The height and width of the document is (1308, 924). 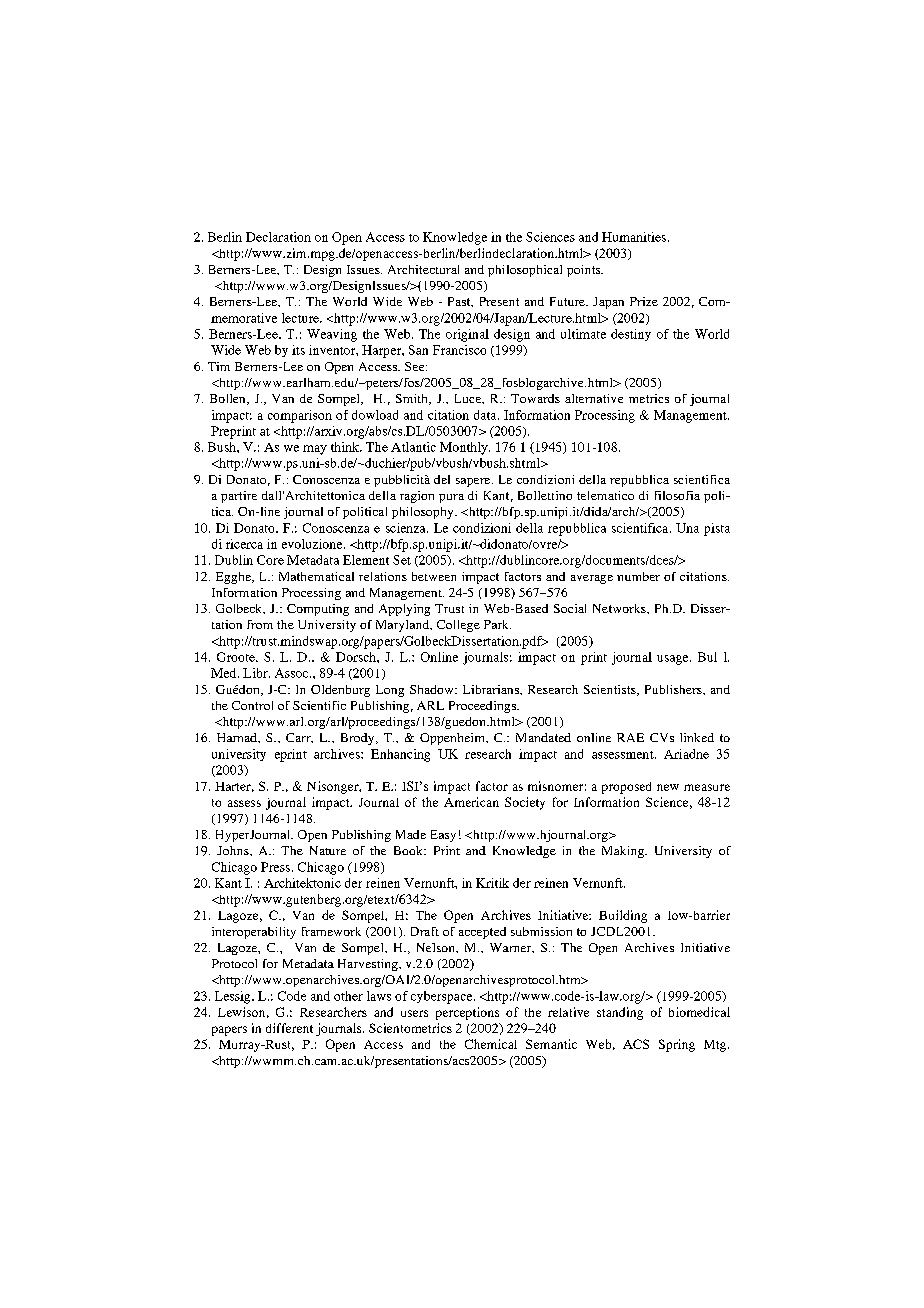 What do you see at coordinates (289, 1028) in the document?
I see `different` at bounding box center [289, 1028].
